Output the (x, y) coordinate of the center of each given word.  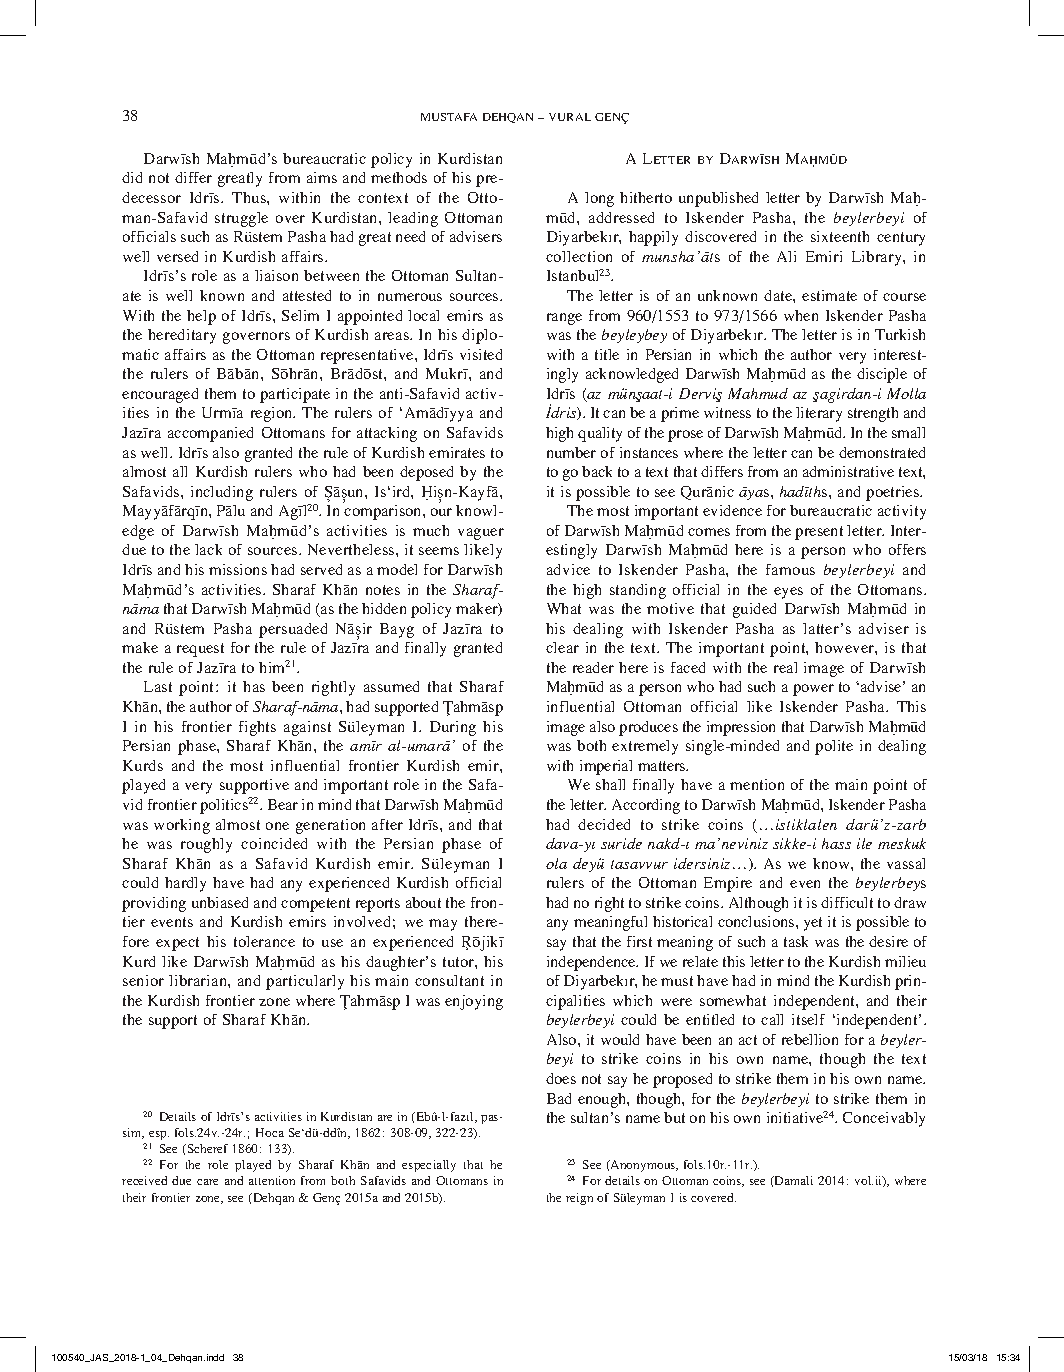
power (813, 690)
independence (592, 963)
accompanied (210, 434)
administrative (848, 471)
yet (813, 924)
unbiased (220, 902)
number (571, 452)
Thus (250, 197)
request (200, 650)
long (599, 199)
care (207, 1182)
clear (562, 647)
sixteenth (840, 236)
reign (579, 1199)
